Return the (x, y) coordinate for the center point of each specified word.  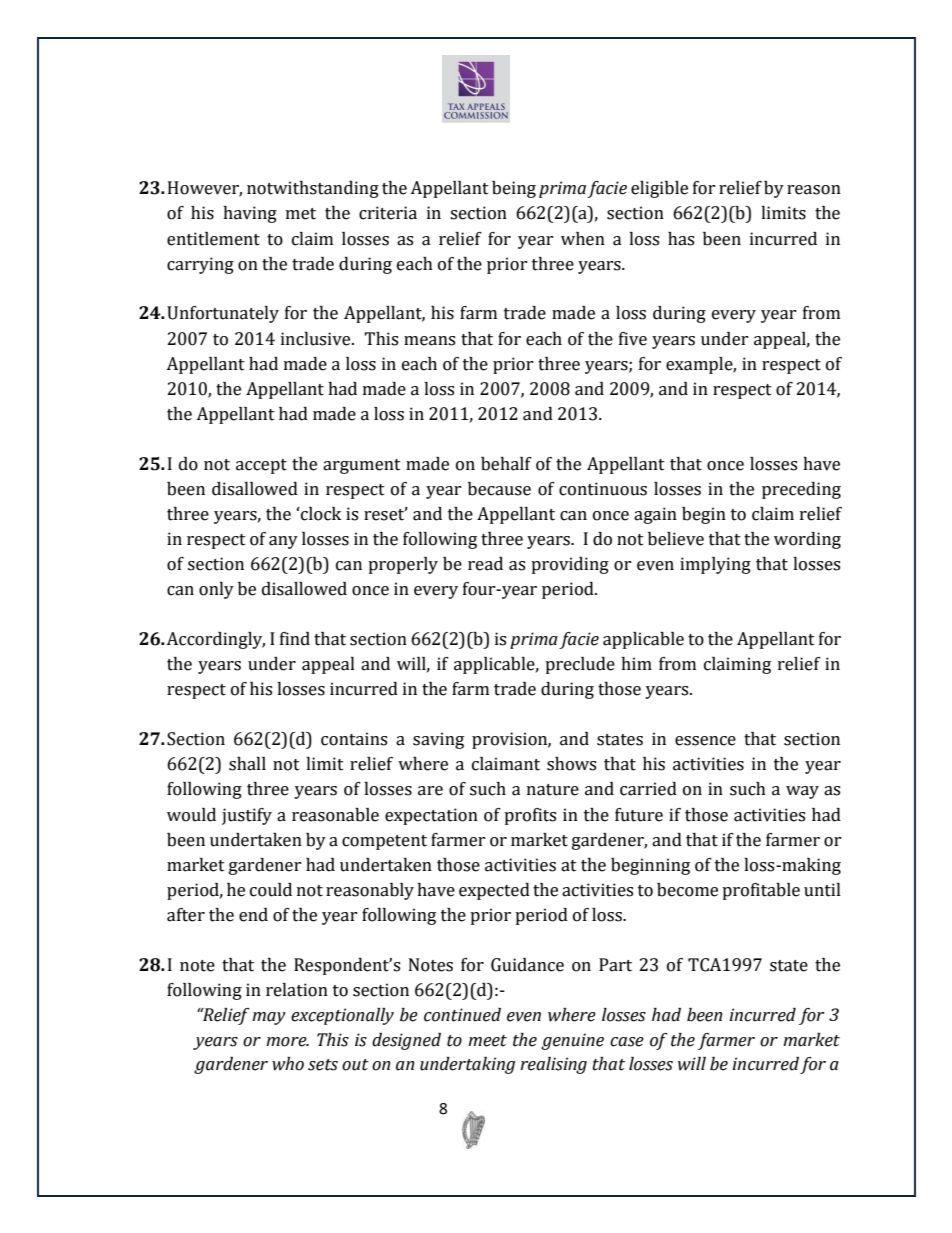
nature (553, 790)
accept (261, 466)
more (287, 1042)
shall (247, 764)
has (681, 239)
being (514, 189)
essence (705, 741)
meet (487, 1041)
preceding (801, 490)
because (499, 489)
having (250, 214)
